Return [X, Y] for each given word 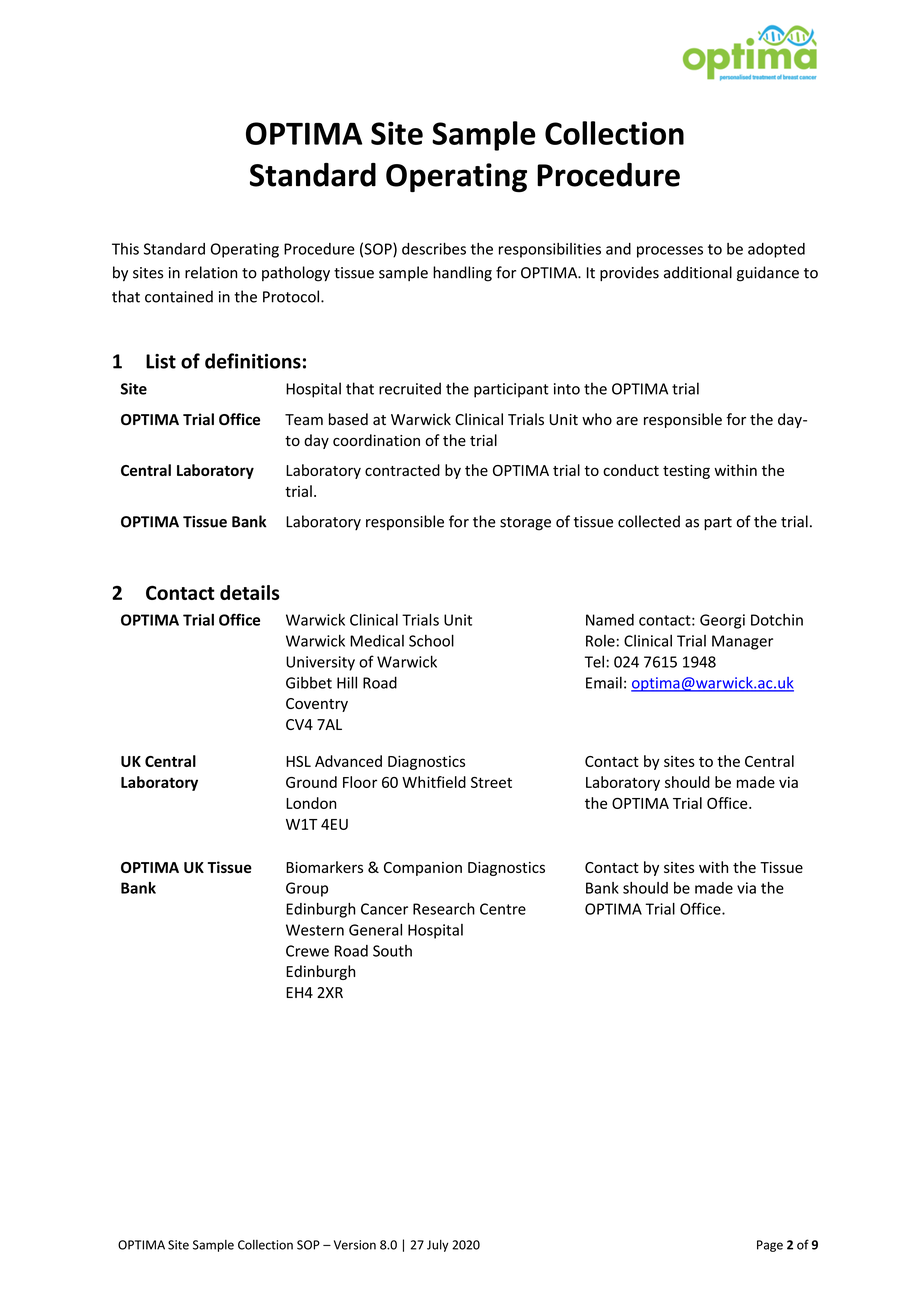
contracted [402, 470]
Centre [503, 909]
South [392, 951]
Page [770, 1246]
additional [698, 272]
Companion [423, 869]
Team [304, 420]
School [431, 640]
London [311, 803]
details [250, 592]
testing [686, 472]
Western [315, 930]
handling [462, 274]
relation [211, 272]
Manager [742, 642]
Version [355, 1245]
